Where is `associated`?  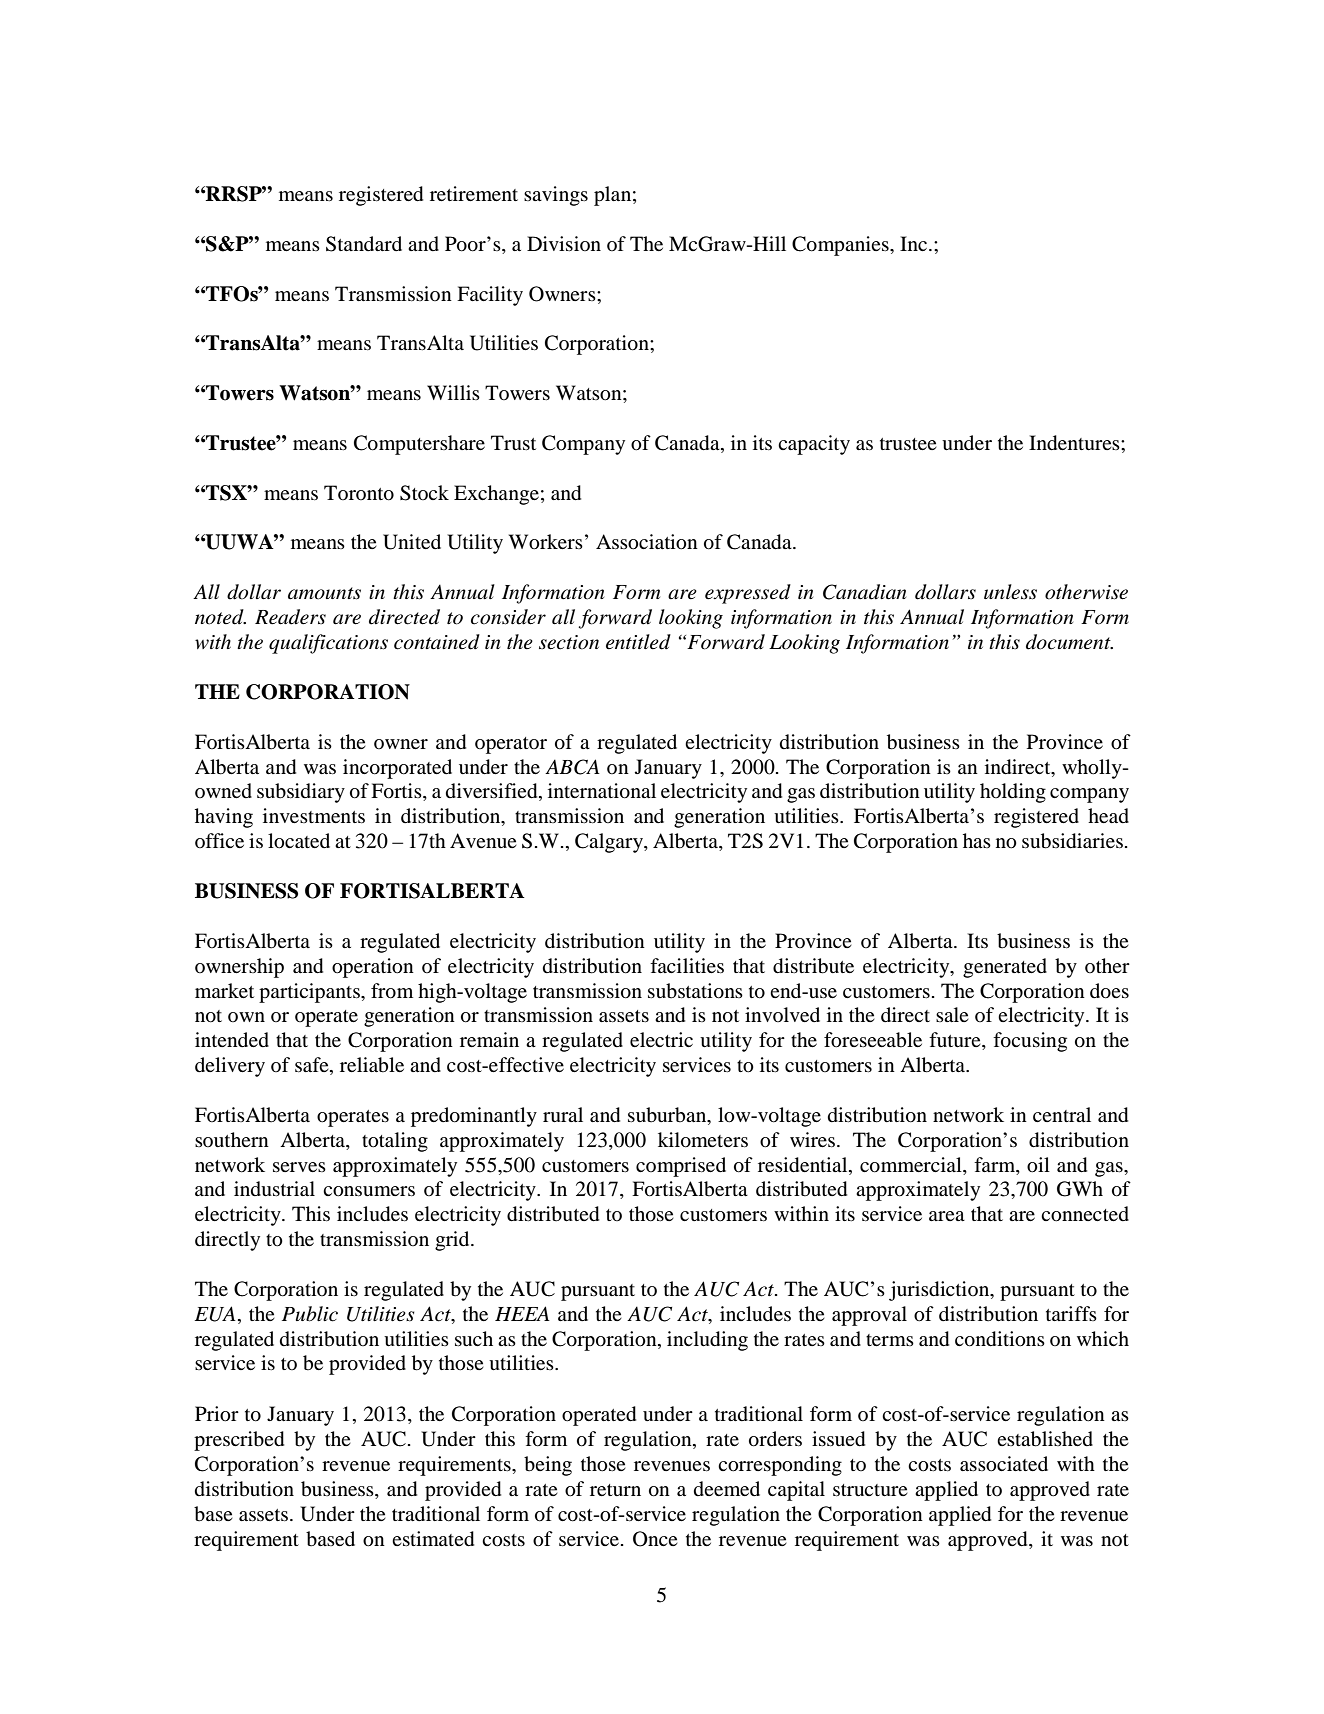
associated is located at coordinates (1004, 1464).
